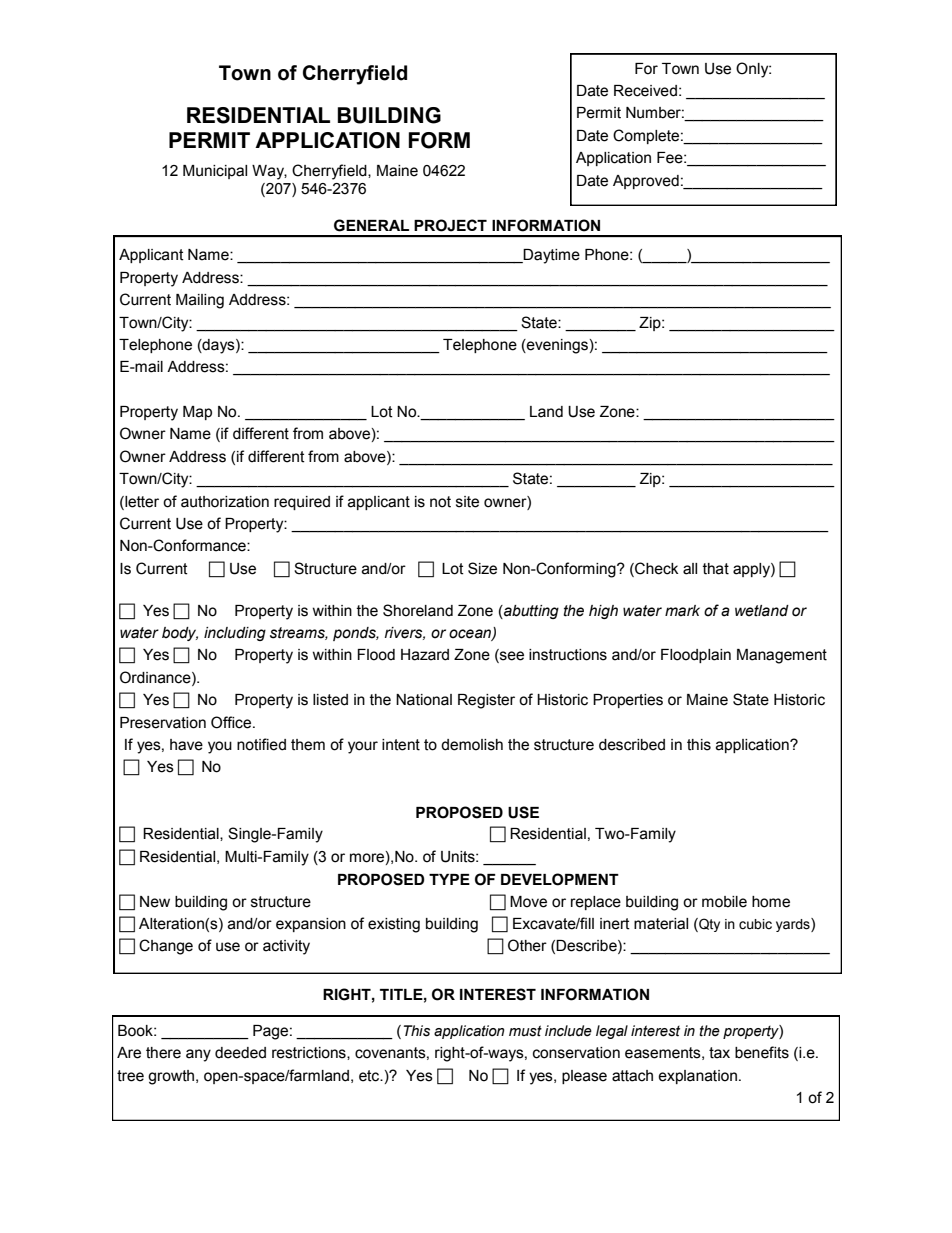  What do you see at coordinates (482, 568) in the screenshot?
I see `Size` at bounding box center [482, 568].
